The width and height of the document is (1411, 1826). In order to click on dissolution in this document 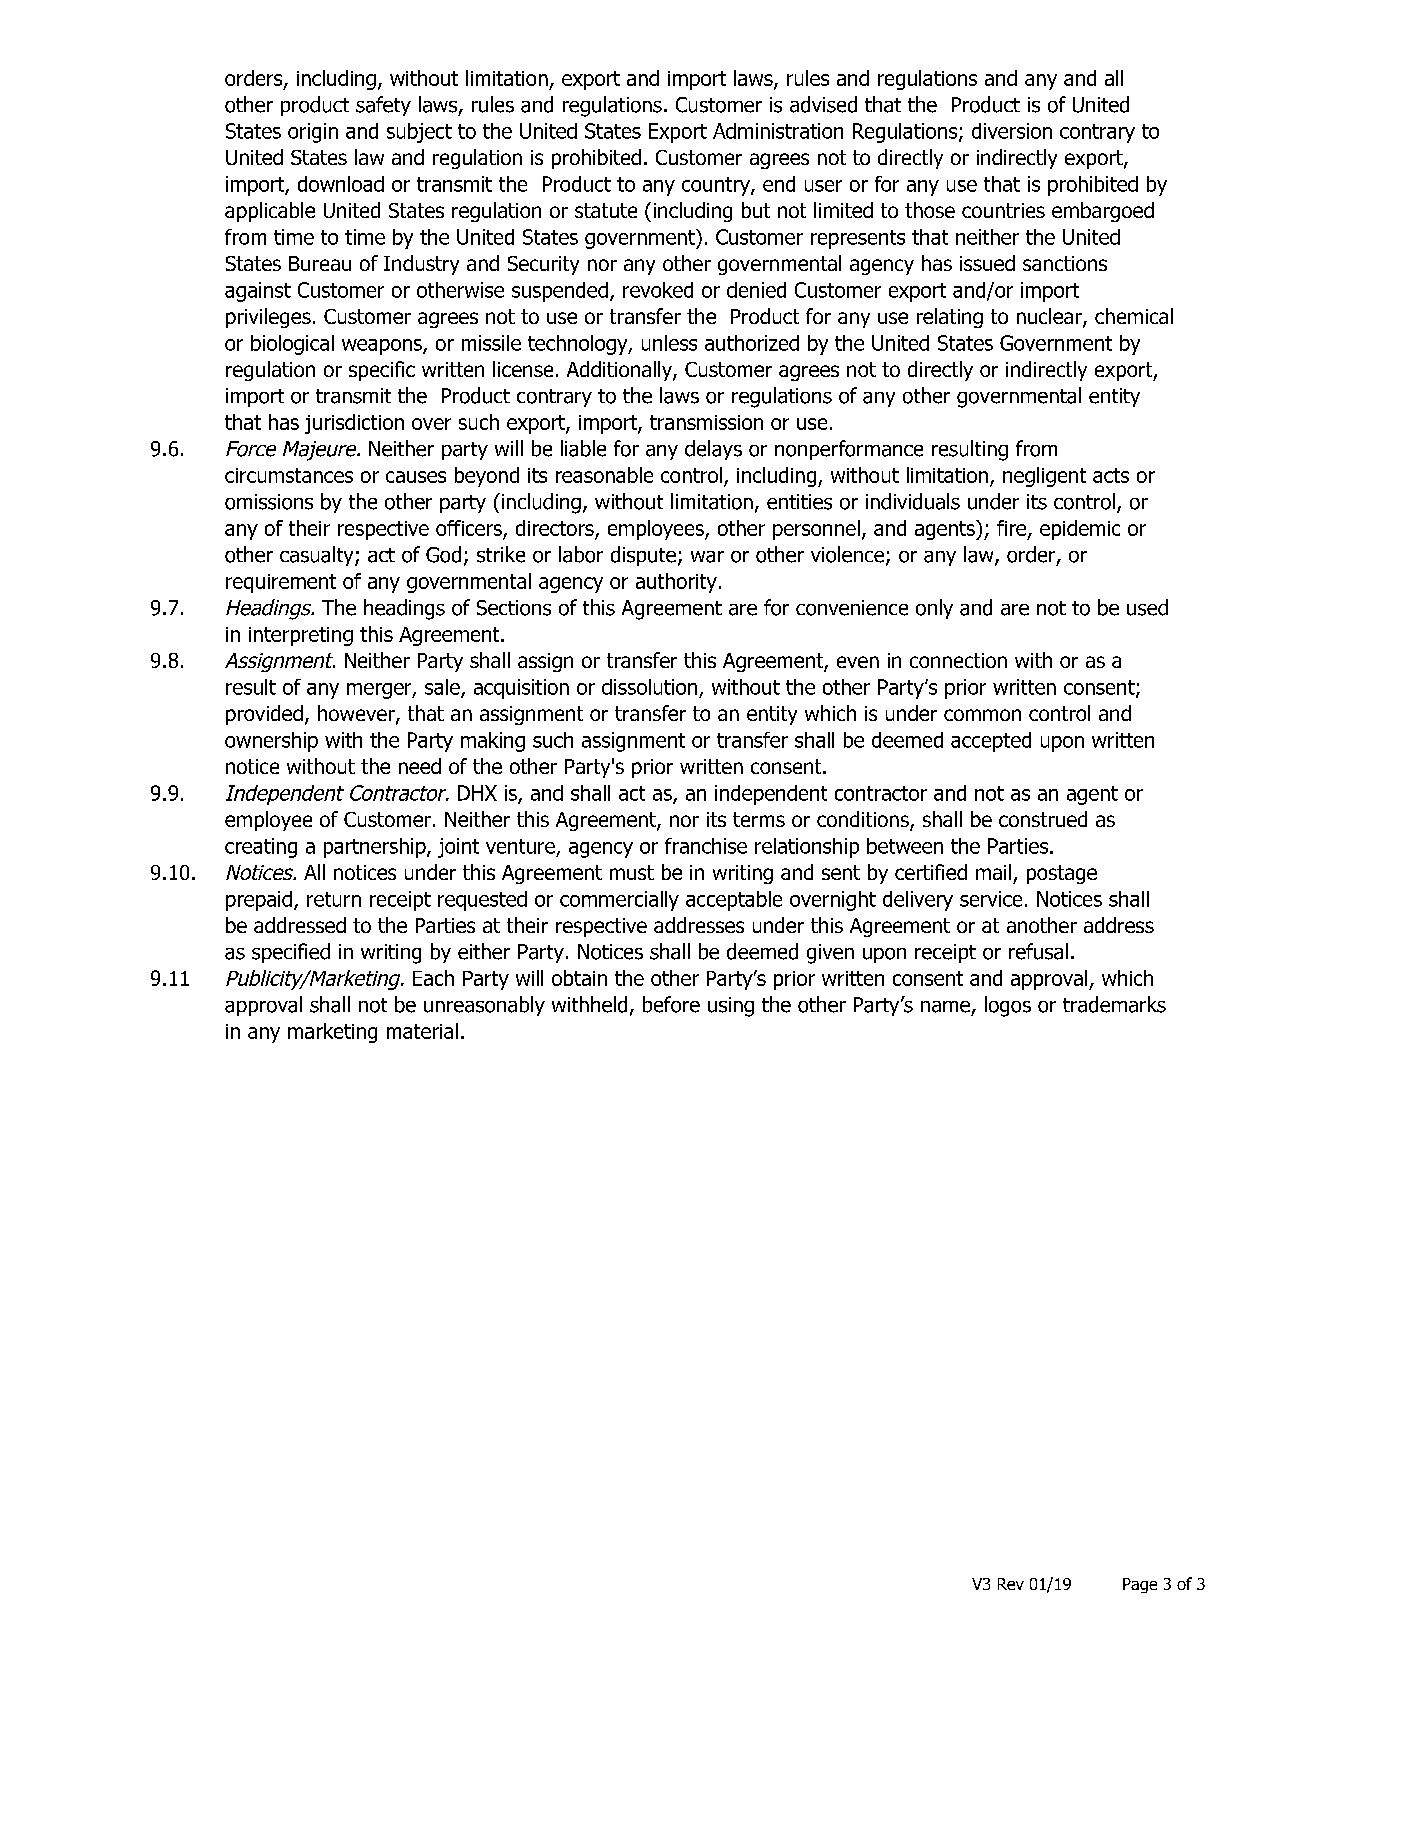, I will do `click(649, 687)`.
